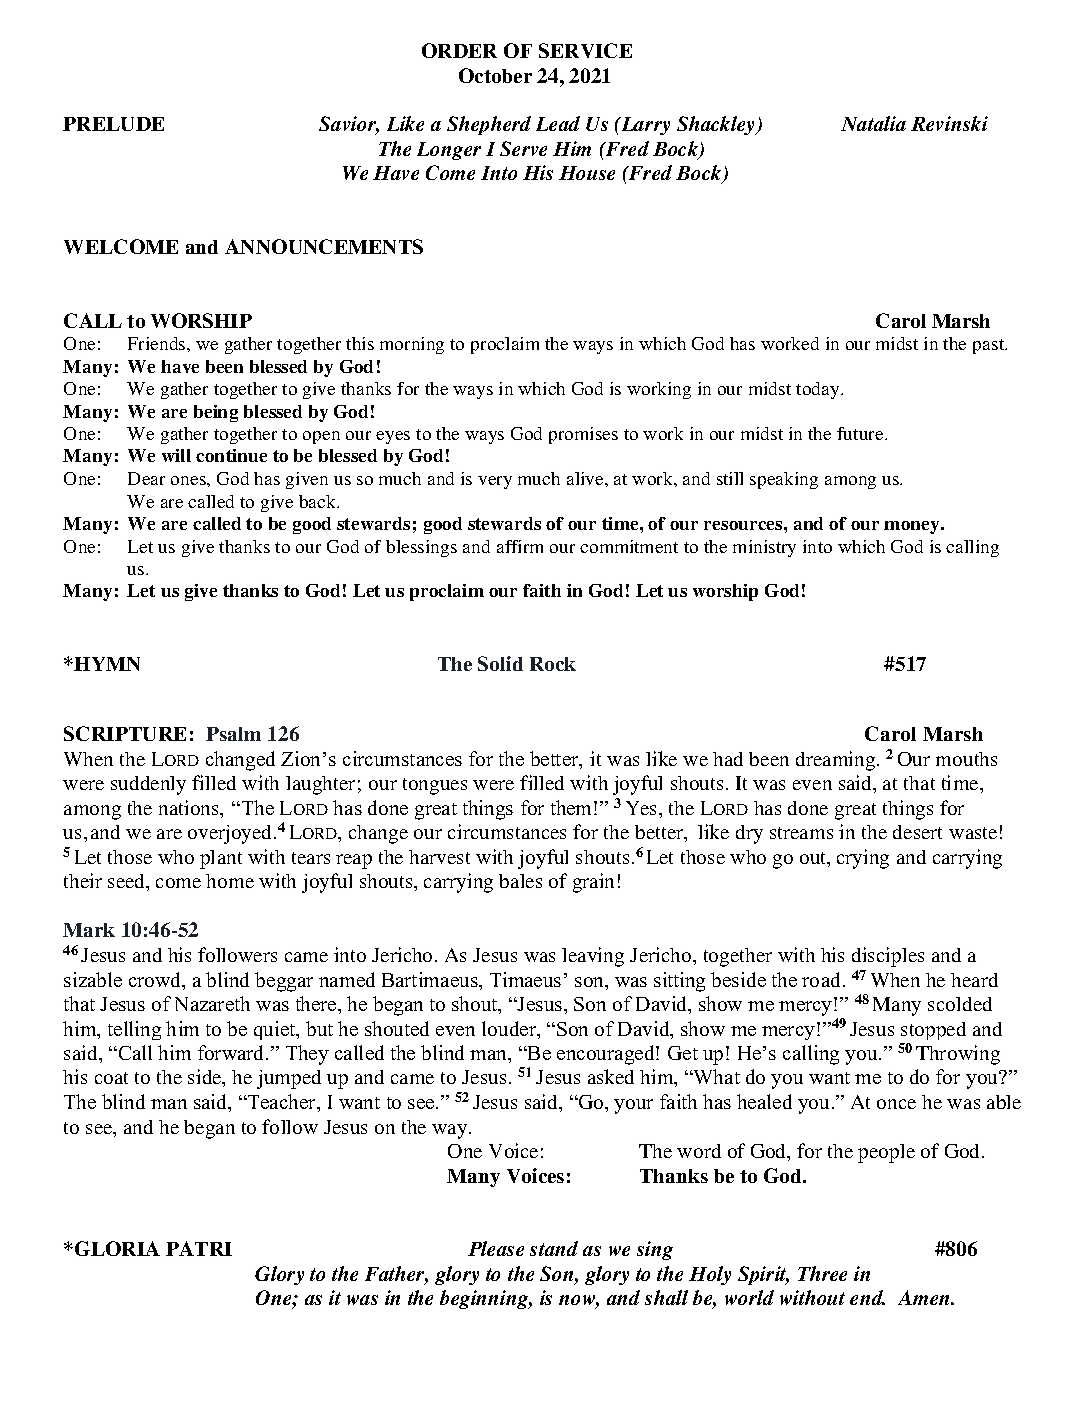 The image size is (1087, 1407). I want to click on October, so click(495, 75).
